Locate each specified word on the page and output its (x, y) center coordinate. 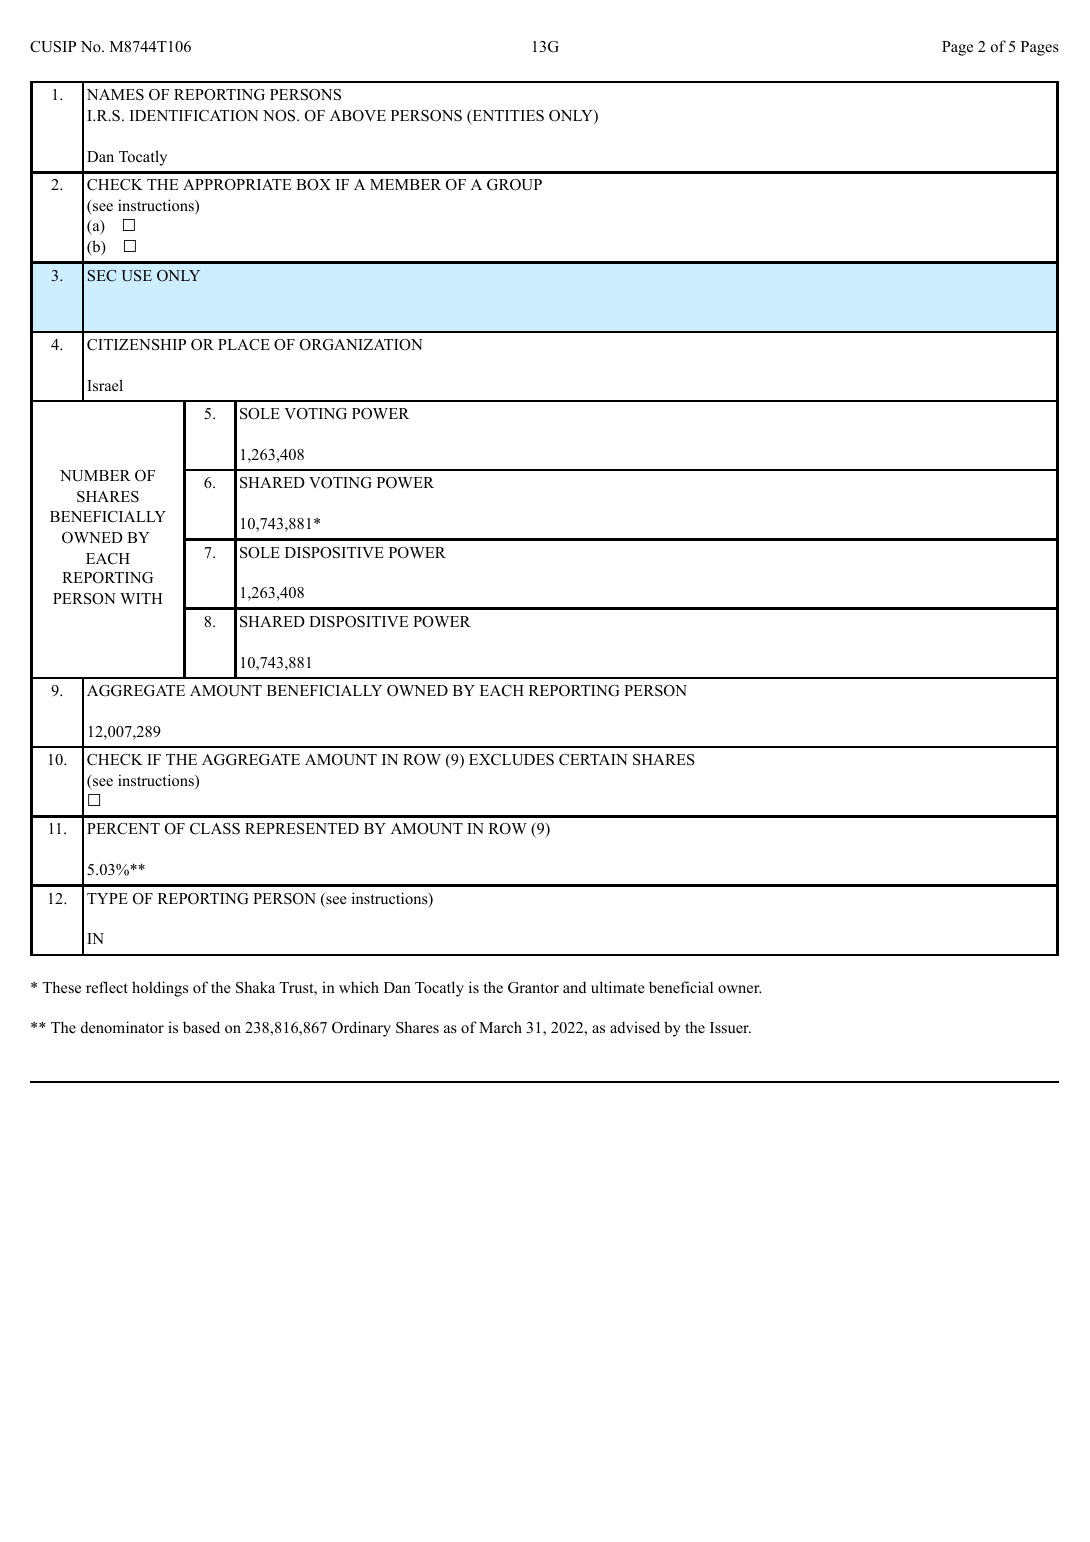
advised (635, 1027)
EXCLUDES (511, 760)
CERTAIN (593, 760)
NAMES (115, 95)
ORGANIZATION (361, 345)
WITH (141, 598)
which (359, 987)
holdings (160, 989)
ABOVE (358, 116)
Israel (105, 385)
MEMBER (405, 184)
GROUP (514, 185)
